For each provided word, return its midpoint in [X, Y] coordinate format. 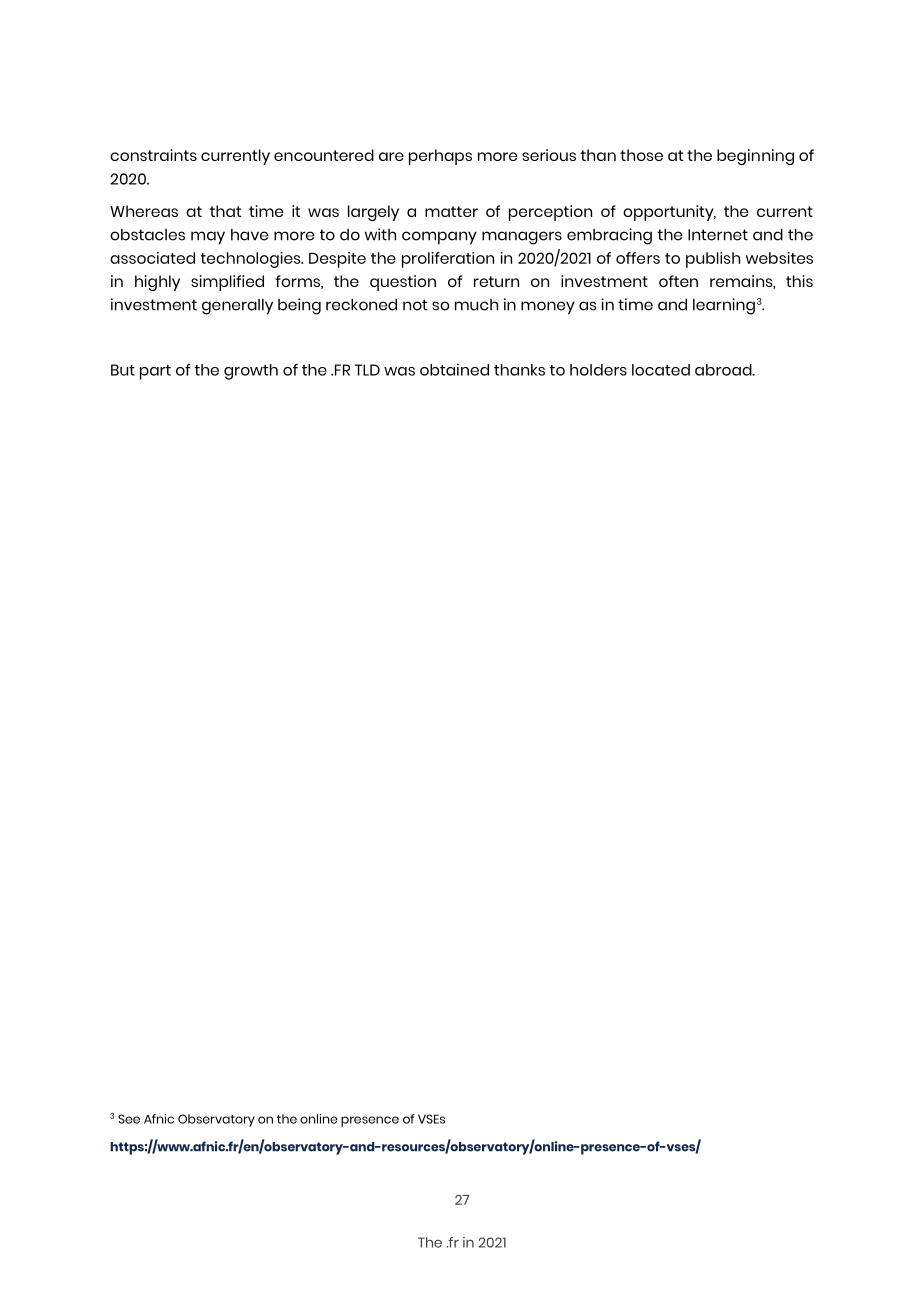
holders [598, 370]
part [155, 372]
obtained [454, 369]
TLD [367, 370]
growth [251, 372]
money [548, 308]
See [129, 1119]
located [661, 370]
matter [451, 211]
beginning [755, 157]
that [225, 211]
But [123, 370]
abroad [724, 370]
